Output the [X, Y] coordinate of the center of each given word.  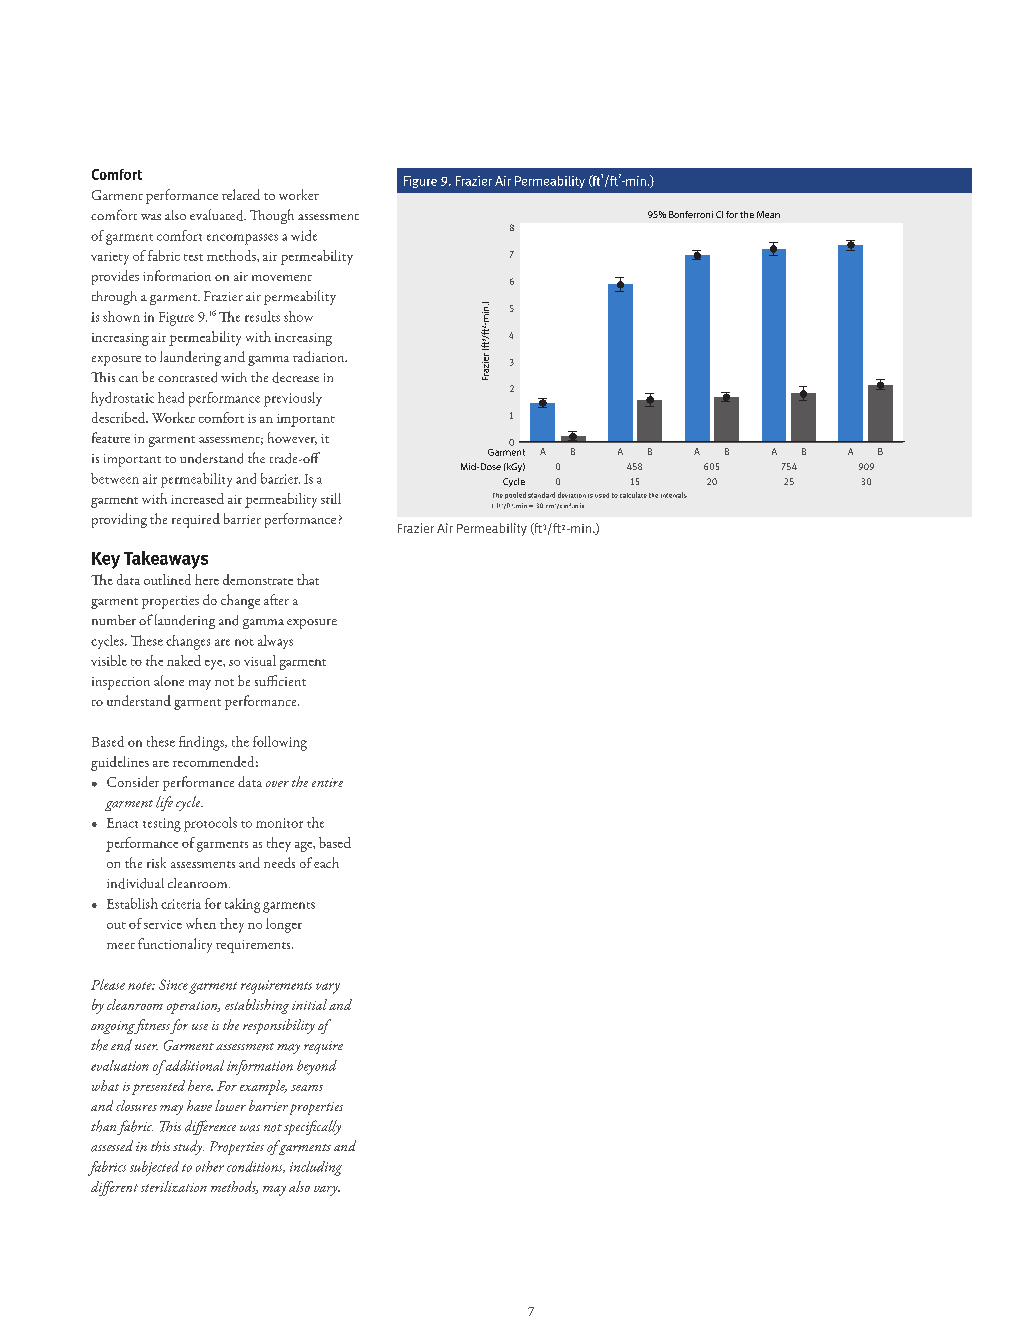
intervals [674, 495]
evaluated [218, 215]
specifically [312, 1127]
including [316, 1168]
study [188, 1147]
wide [304, 235]
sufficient [280, 680]
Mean [768, 214]
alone [169, 680]
